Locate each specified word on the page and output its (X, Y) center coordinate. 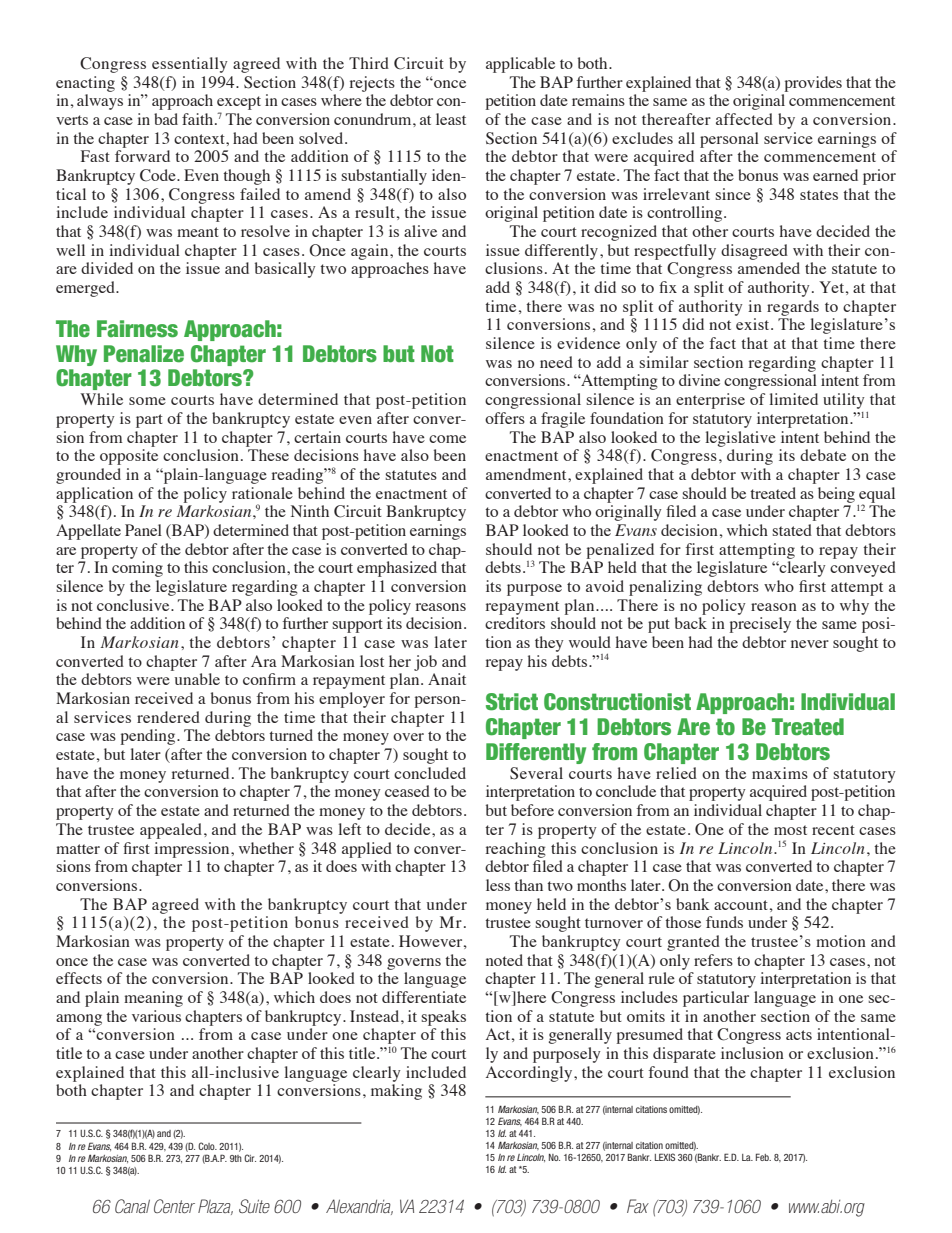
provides (813, 84)
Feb (763, 1157)
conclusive (134, 605)
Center (174, 1206)
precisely (760, 625)
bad (166, 119)
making (396, 1092)
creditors (515, 623)
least (451, 119)
